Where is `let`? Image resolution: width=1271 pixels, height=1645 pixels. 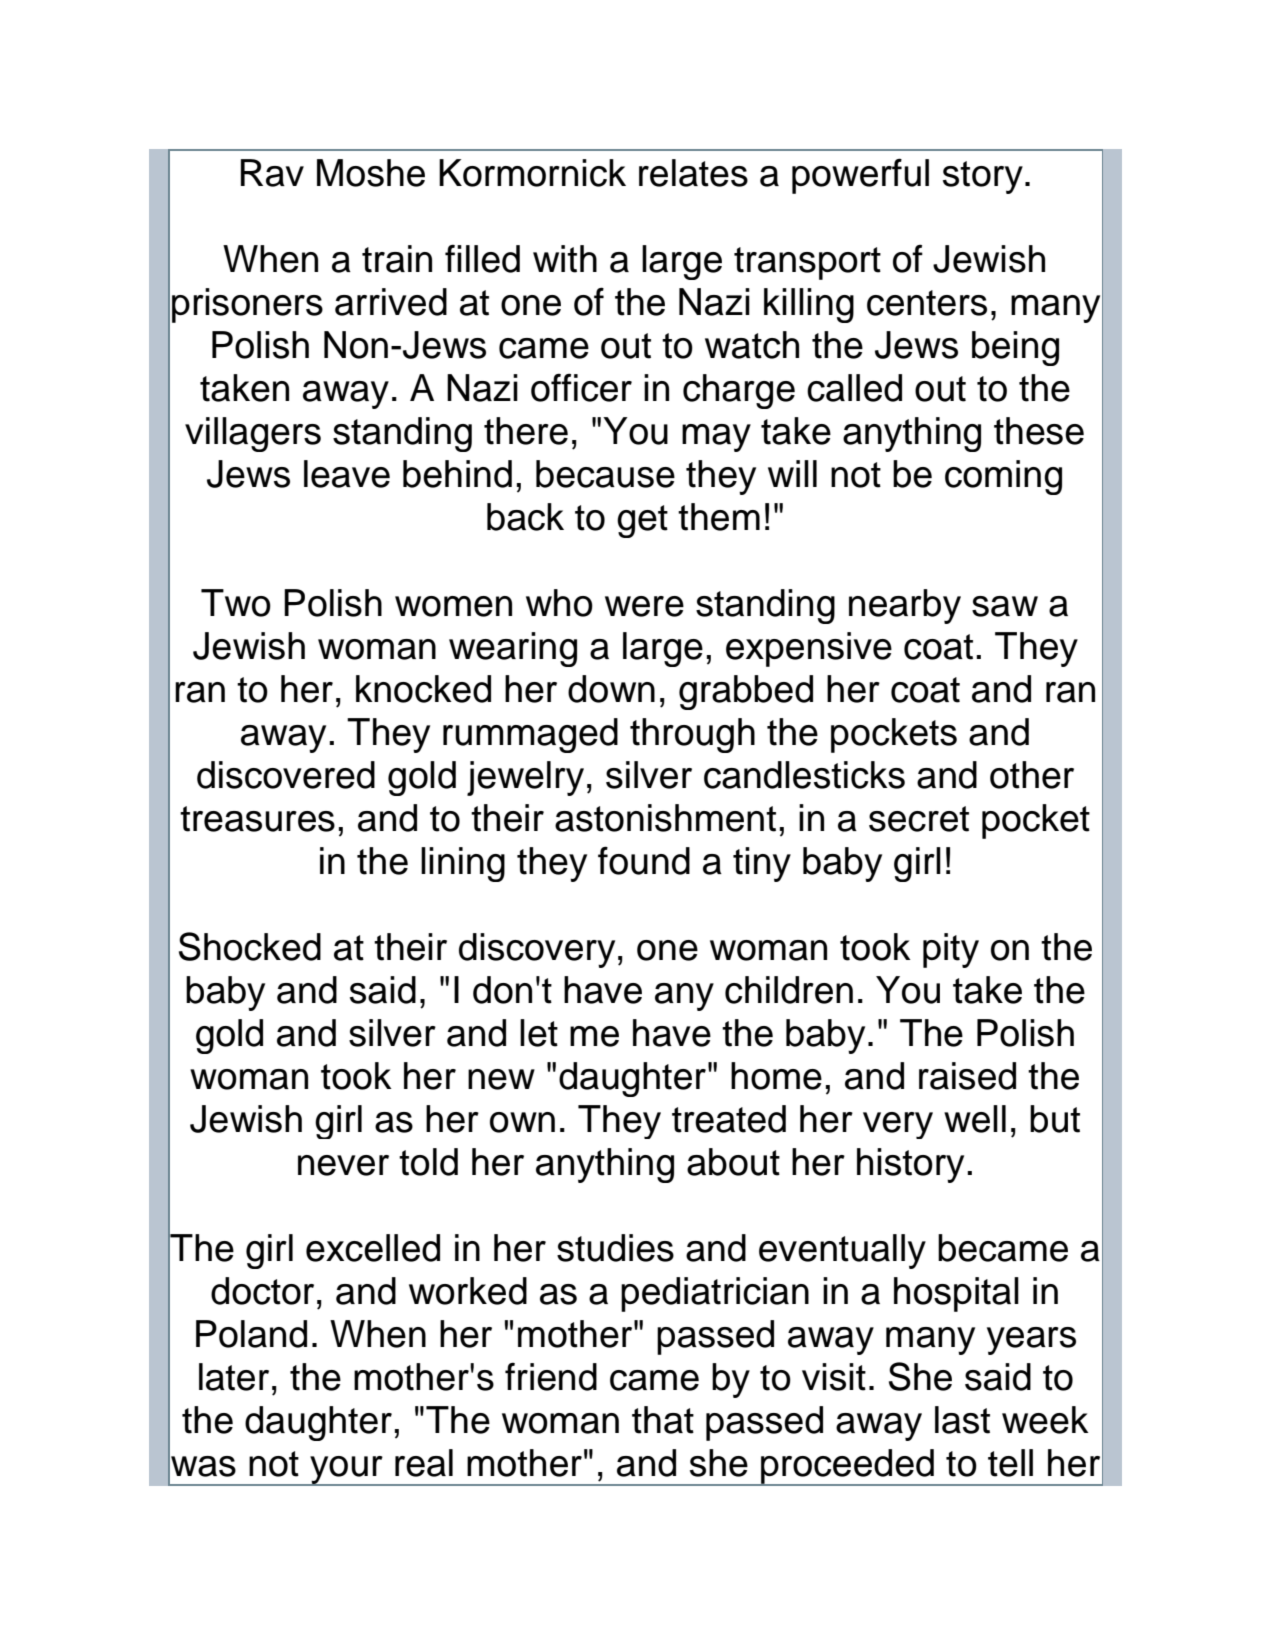
let is located at coordinates (539, 1033).
